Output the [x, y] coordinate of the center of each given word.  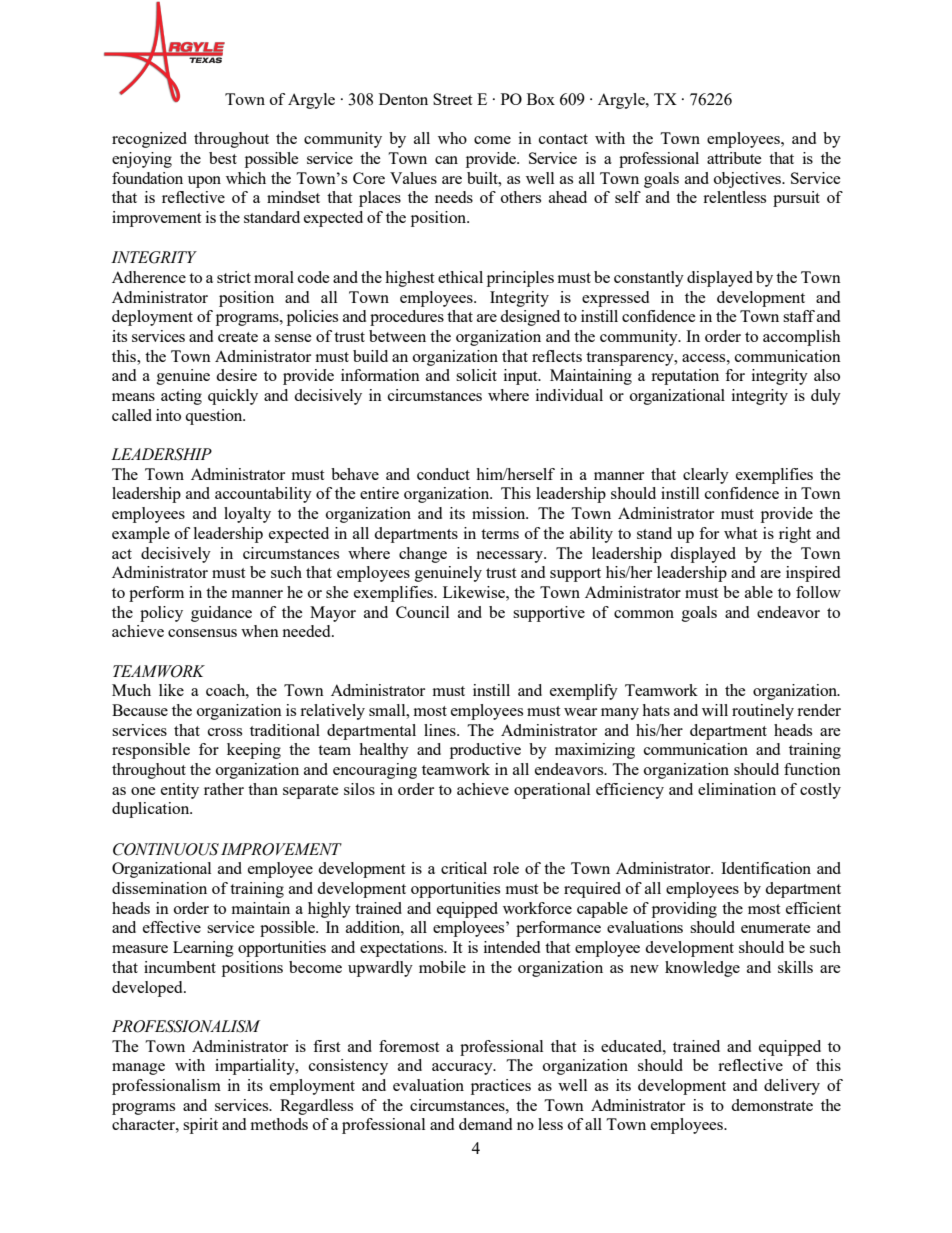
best [223, 158]
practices [501, 1087]
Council [422, 612]
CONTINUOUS [166, 849]
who [452, 138]
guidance [221, 614]
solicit [476, 375]
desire [236, 375]
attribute [734, 158]
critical [464, 868]
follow [818, 592]
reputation [685, 377]
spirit [200, 1126]
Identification [766, 868]
